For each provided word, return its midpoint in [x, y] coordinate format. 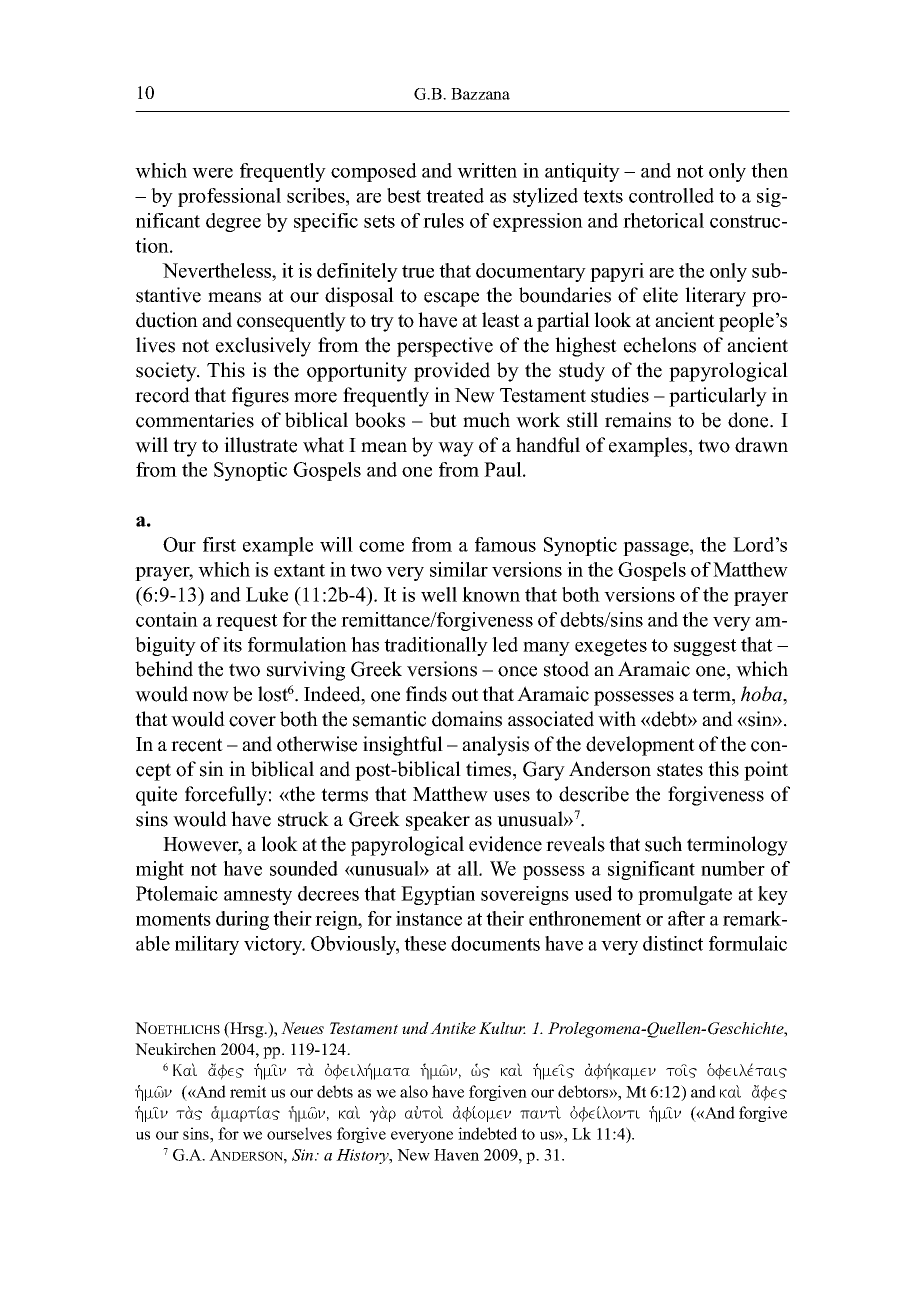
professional [229, 197]
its [232, 644]
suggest [705, 647]
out [465, 695]
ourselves [299, 1133]
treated [455, 195]
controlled [671, 195]
